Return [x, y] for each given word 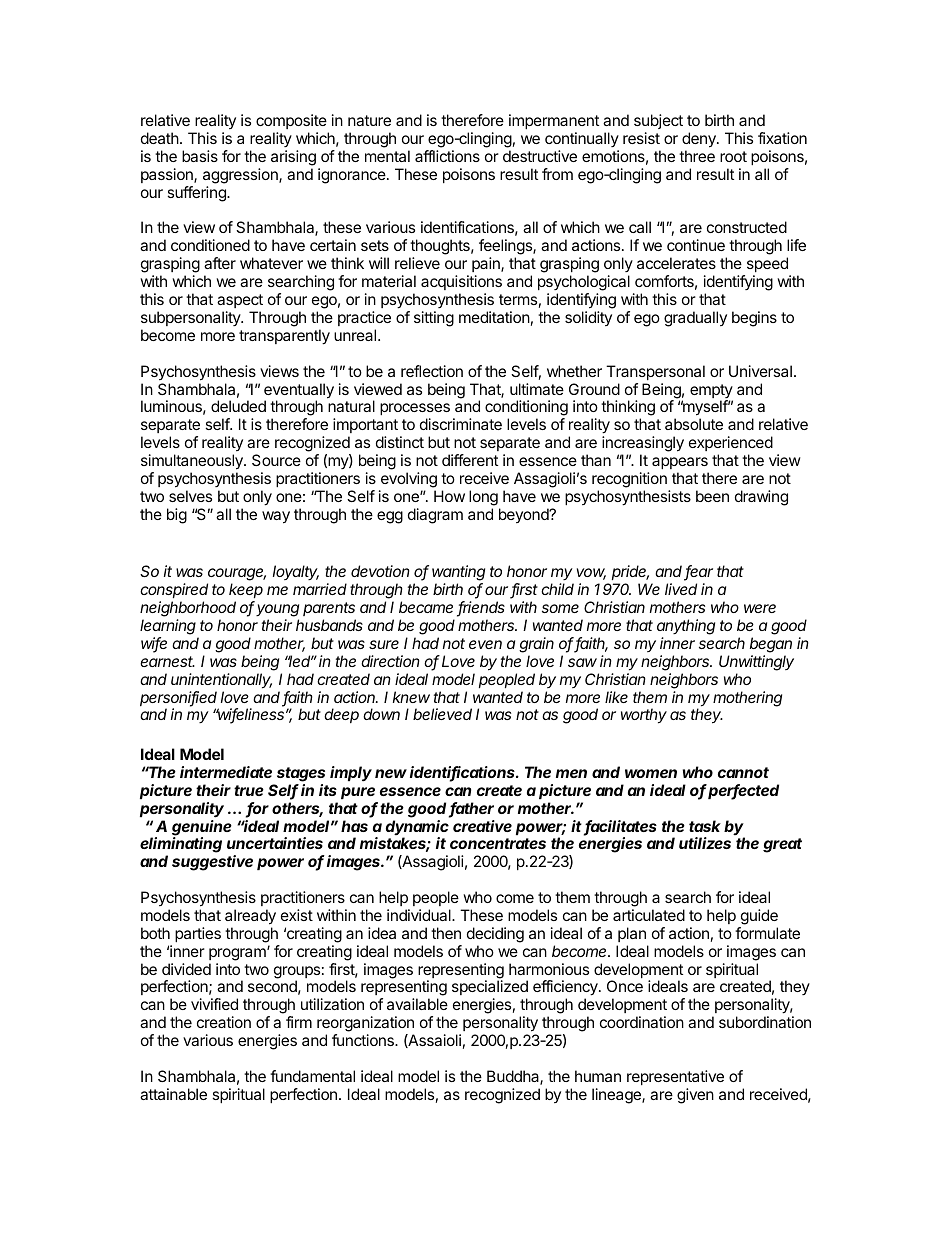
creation [224, 1022]
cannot [743, 772]
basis [200, 156]
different [470, 460]
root [733, 156]
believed [442, 714]
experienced [731, 445]
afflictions [447, 156]
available [417, 1004]
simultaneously [193, 462]
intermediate [226, 772]
